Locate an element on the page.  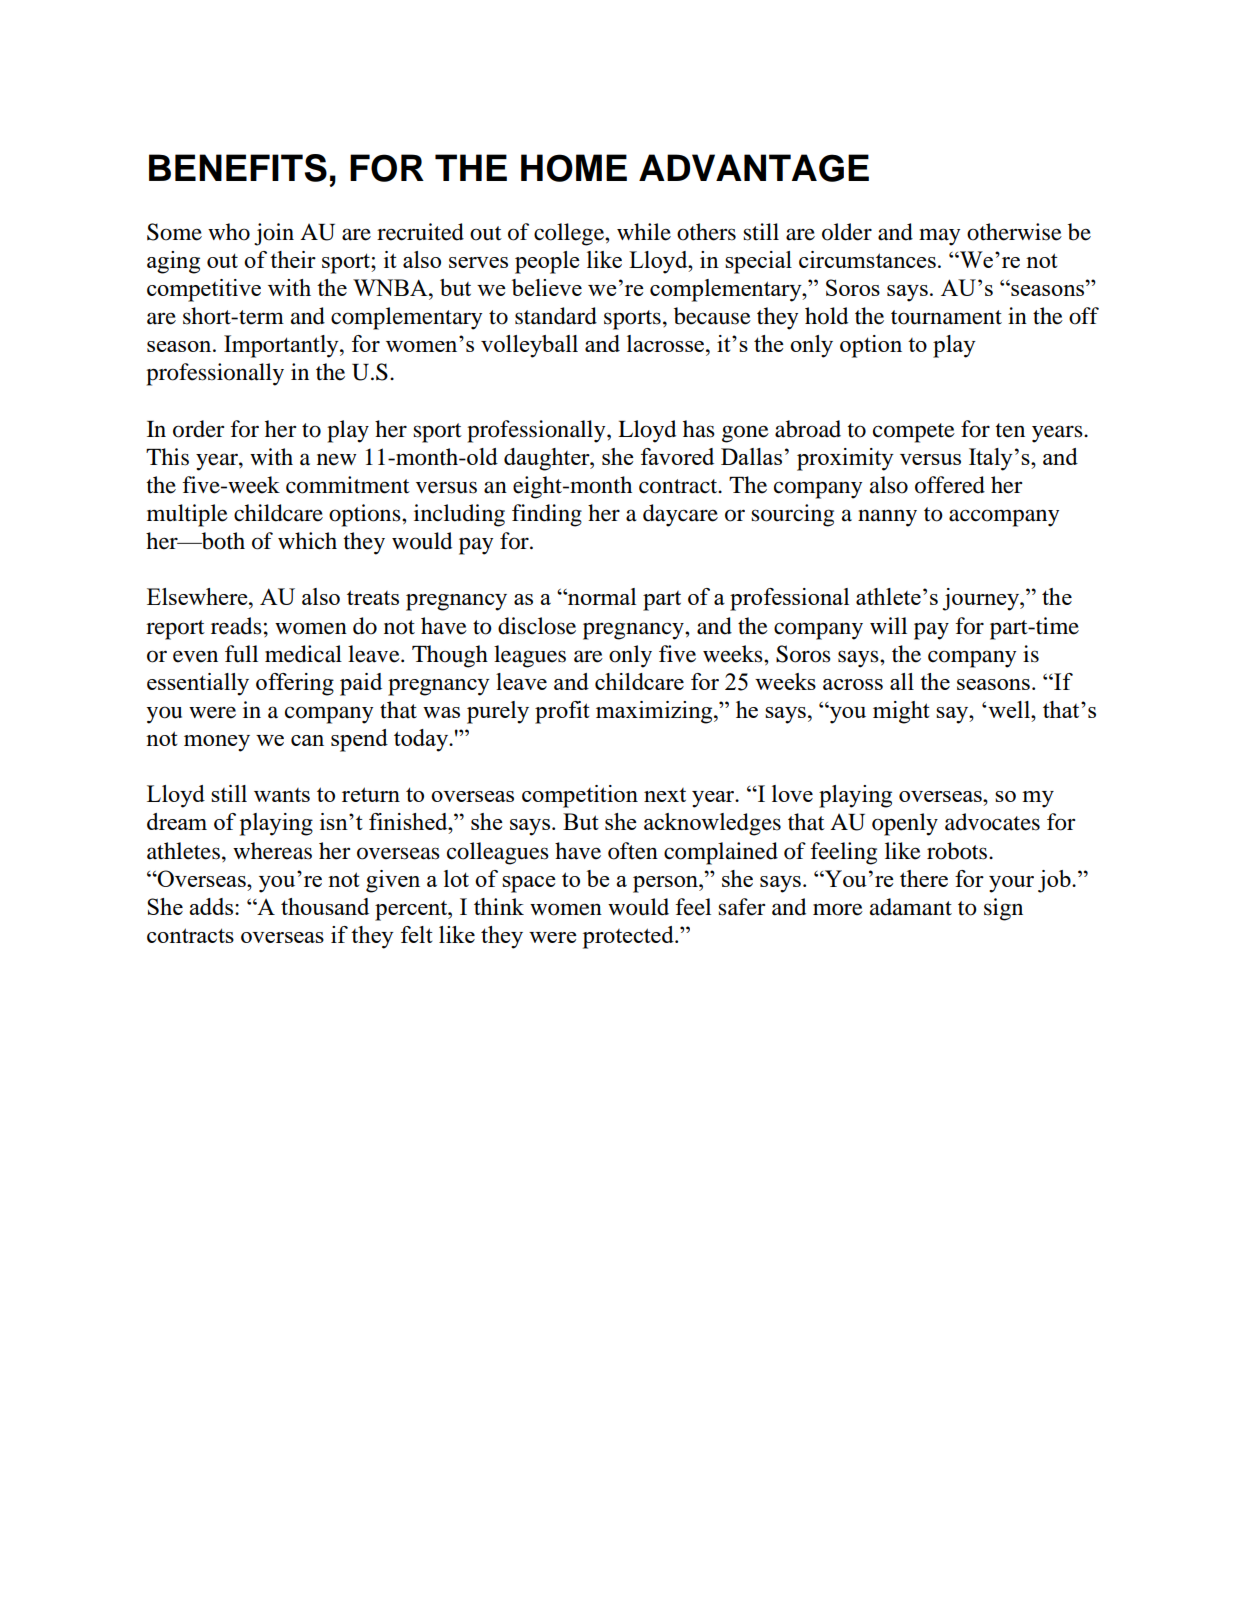
thousand is located at coordinates (325, 906).
